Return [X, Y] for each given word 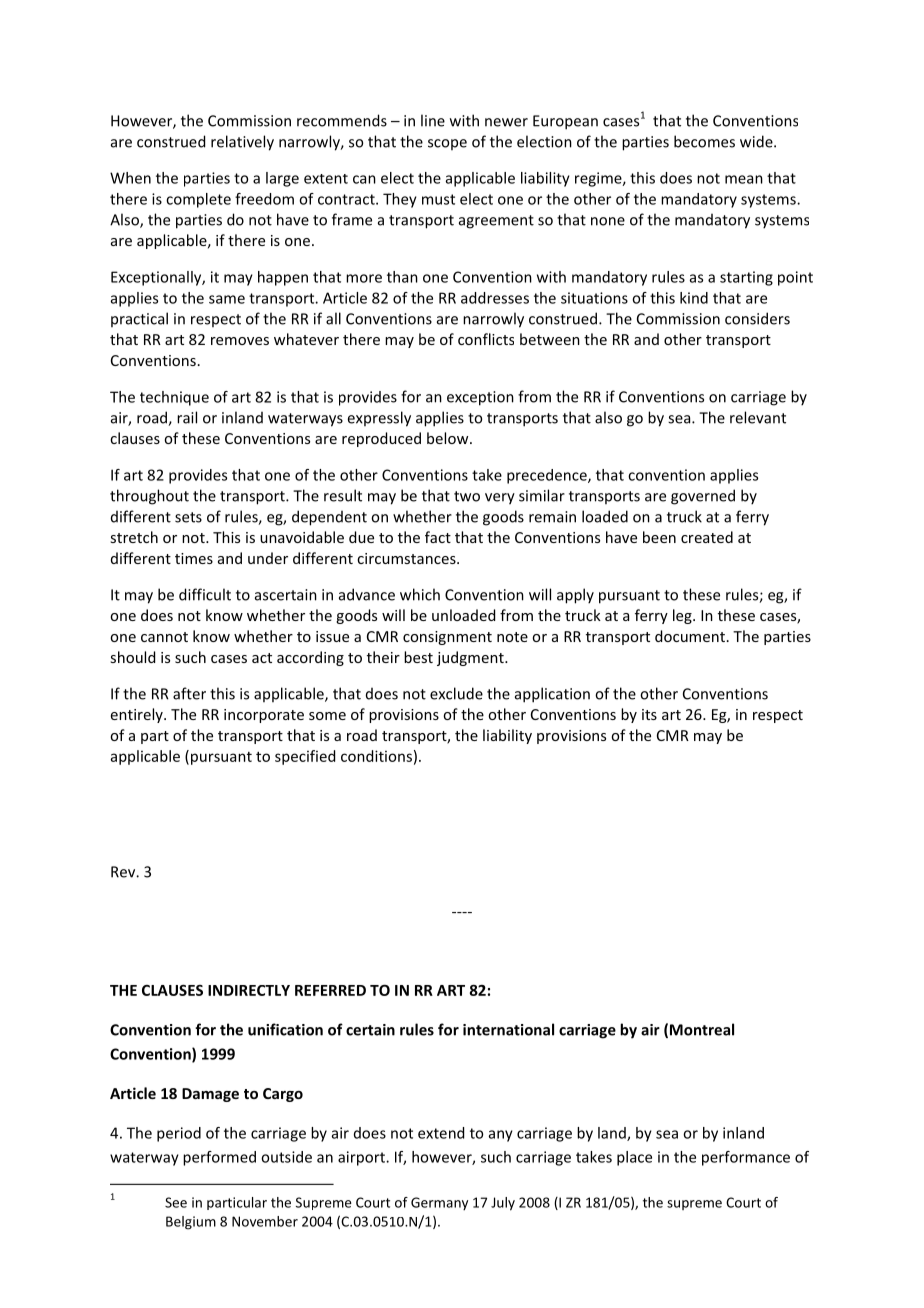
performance [746, 1158]
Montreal [702, 1029]
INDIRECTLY [249, 990]
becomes [704, 141]
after [189, 693]
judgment [471, 658]
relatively [242, 143]
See [176, 1202]
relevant [758, 417]
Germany [439, 1203]
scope [447, 144]
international [508, 1029]
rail [187, 417]
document [690, 636]
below [449, 438]
